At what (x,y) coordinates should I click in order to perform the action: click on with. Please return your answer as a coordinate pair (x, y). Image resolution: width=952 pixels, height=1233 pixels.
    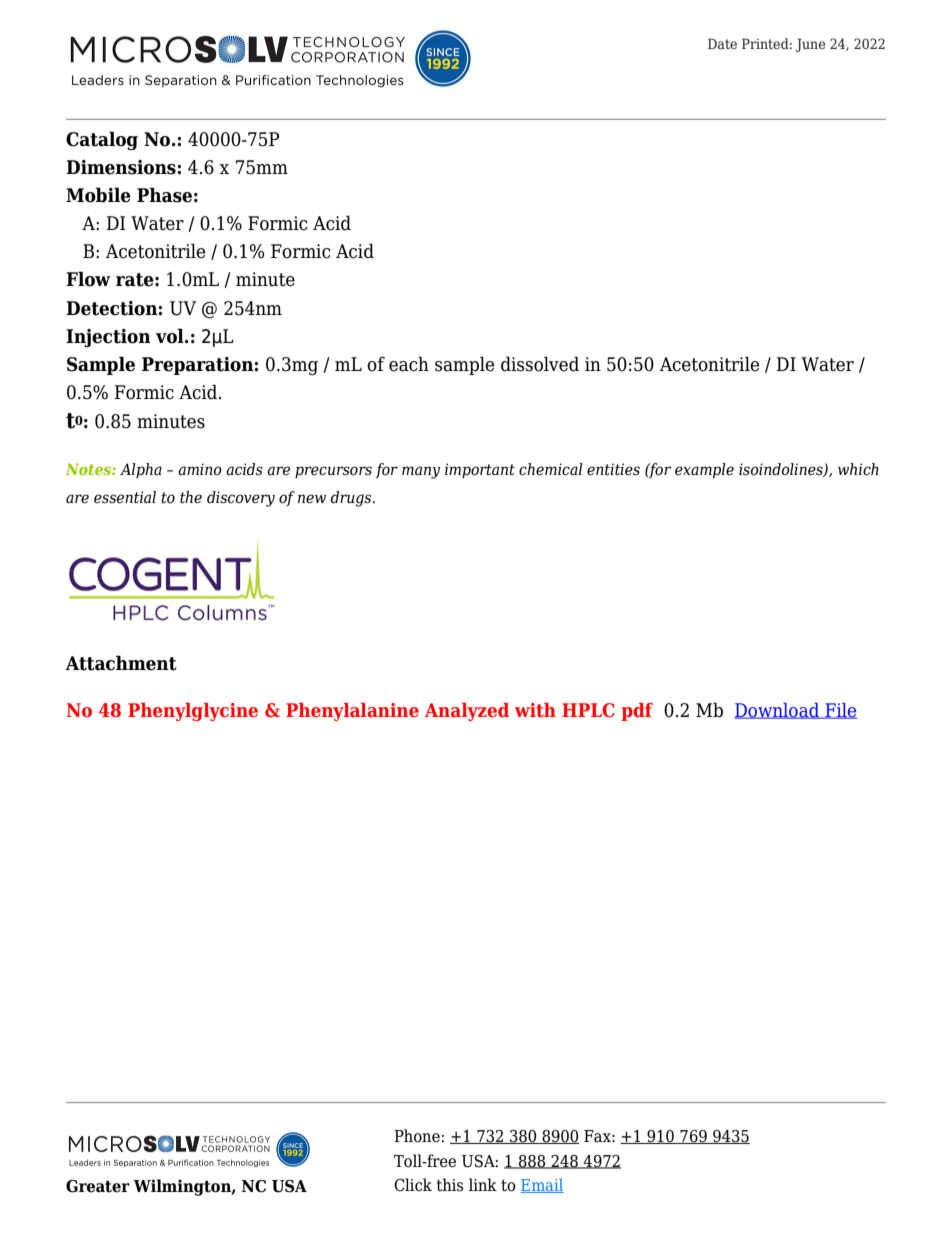
    Looking at the image, I should click on (535, 710).
